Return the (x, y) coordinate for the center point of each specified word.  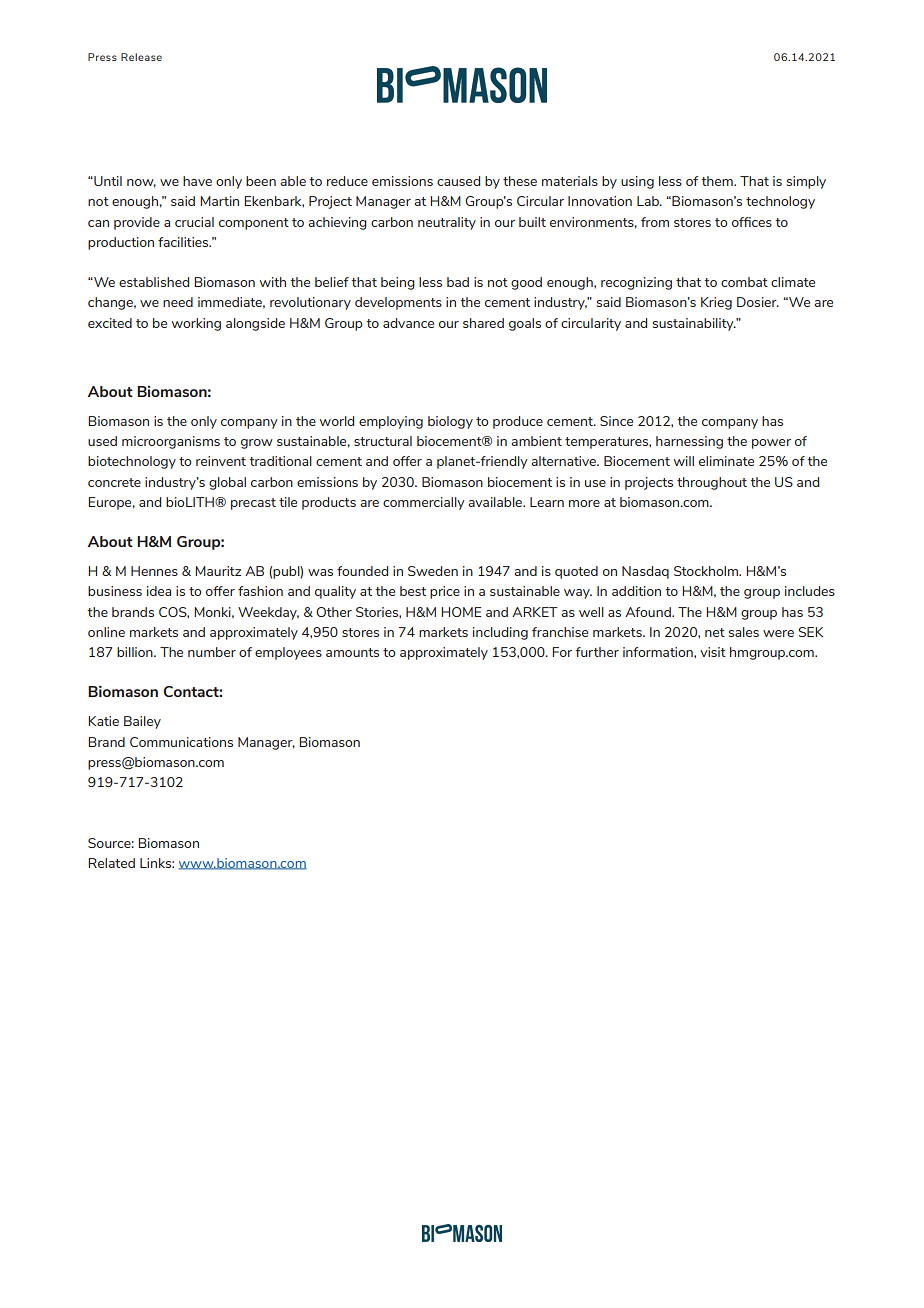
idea (159, 591)
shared (483, 323)
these (520, 181)
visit (713, 652)
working (196, 324)
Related (111, 863)
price (445, 592)
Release (141, 57)
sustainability (694, 324)
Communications (181, 742)
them (718, 181)
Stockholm (707, 571)
